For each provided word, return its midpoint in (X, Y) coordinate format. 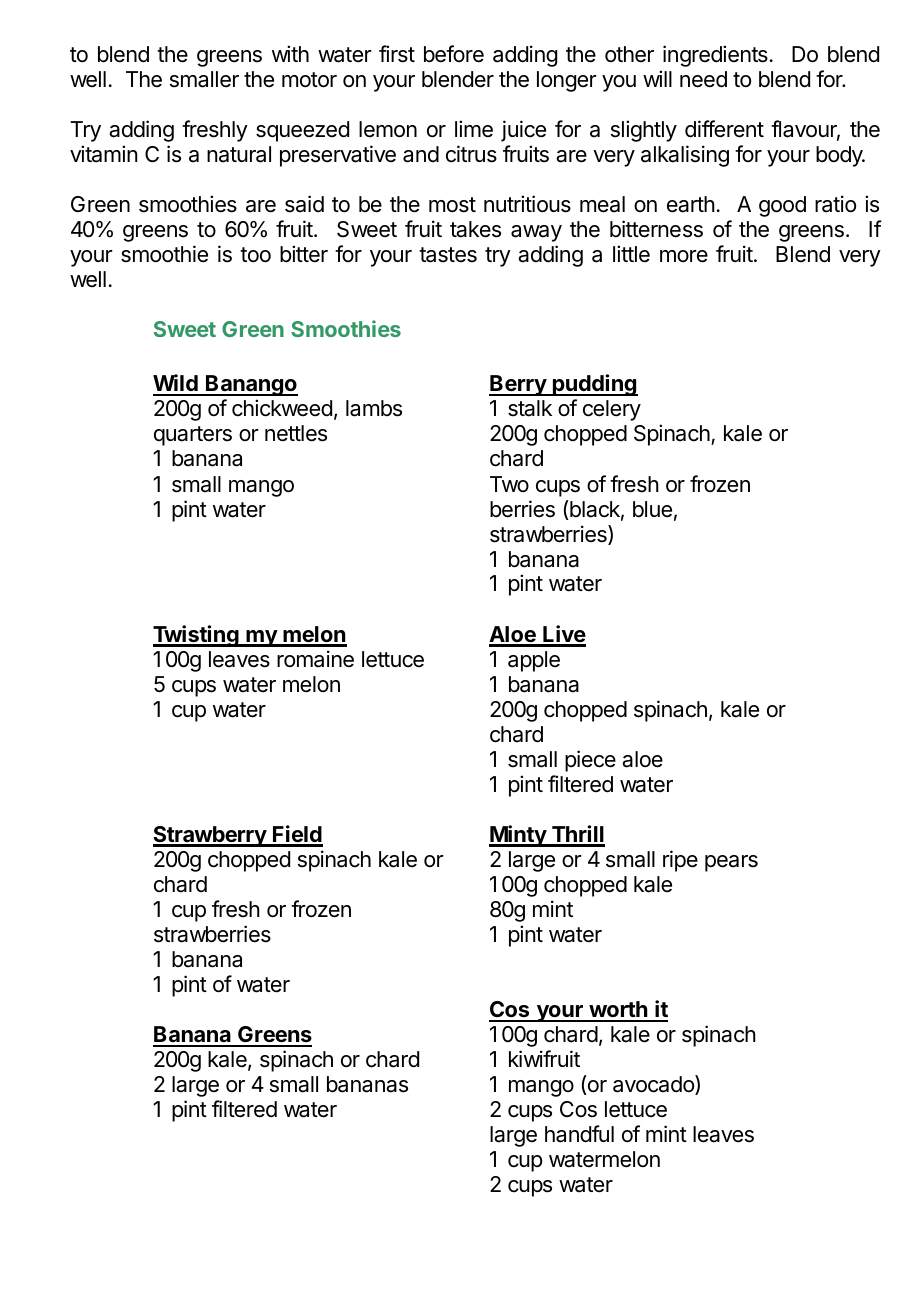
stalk (530, 408)
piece (590, 761)
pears (731, 863)
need (703, 79)
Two (509, 484)
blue (652, 509)
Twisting (197, 636)
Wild (176, 384)
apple (534, 661)
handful (579, 1134)
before (454, 54)
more (684, 256)
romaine (315, 659)
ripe (680, 861)
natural (239, 154)
